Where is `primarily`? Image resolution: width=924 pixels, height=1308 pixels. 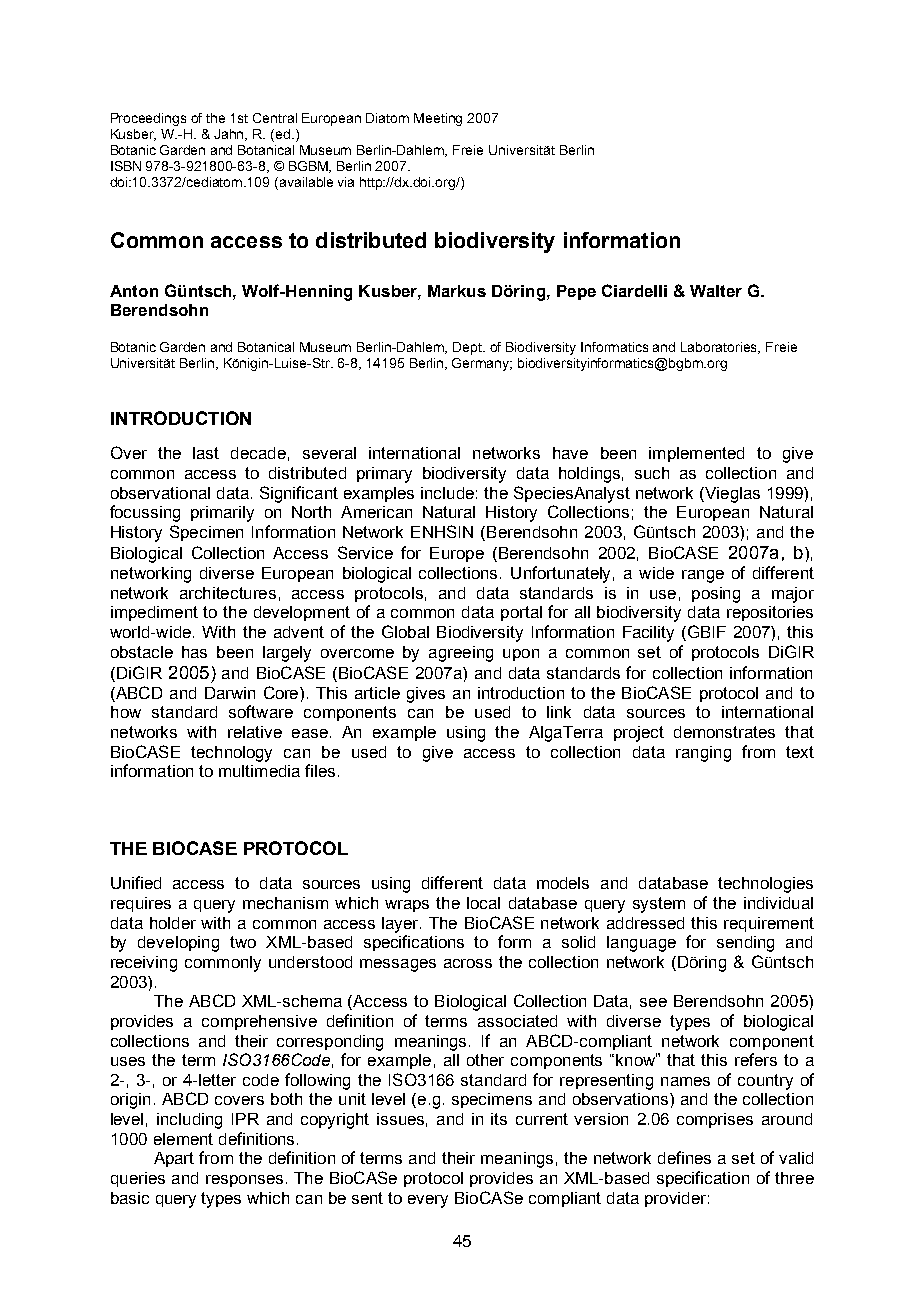 primarily is located at coordinates (222, 514).
